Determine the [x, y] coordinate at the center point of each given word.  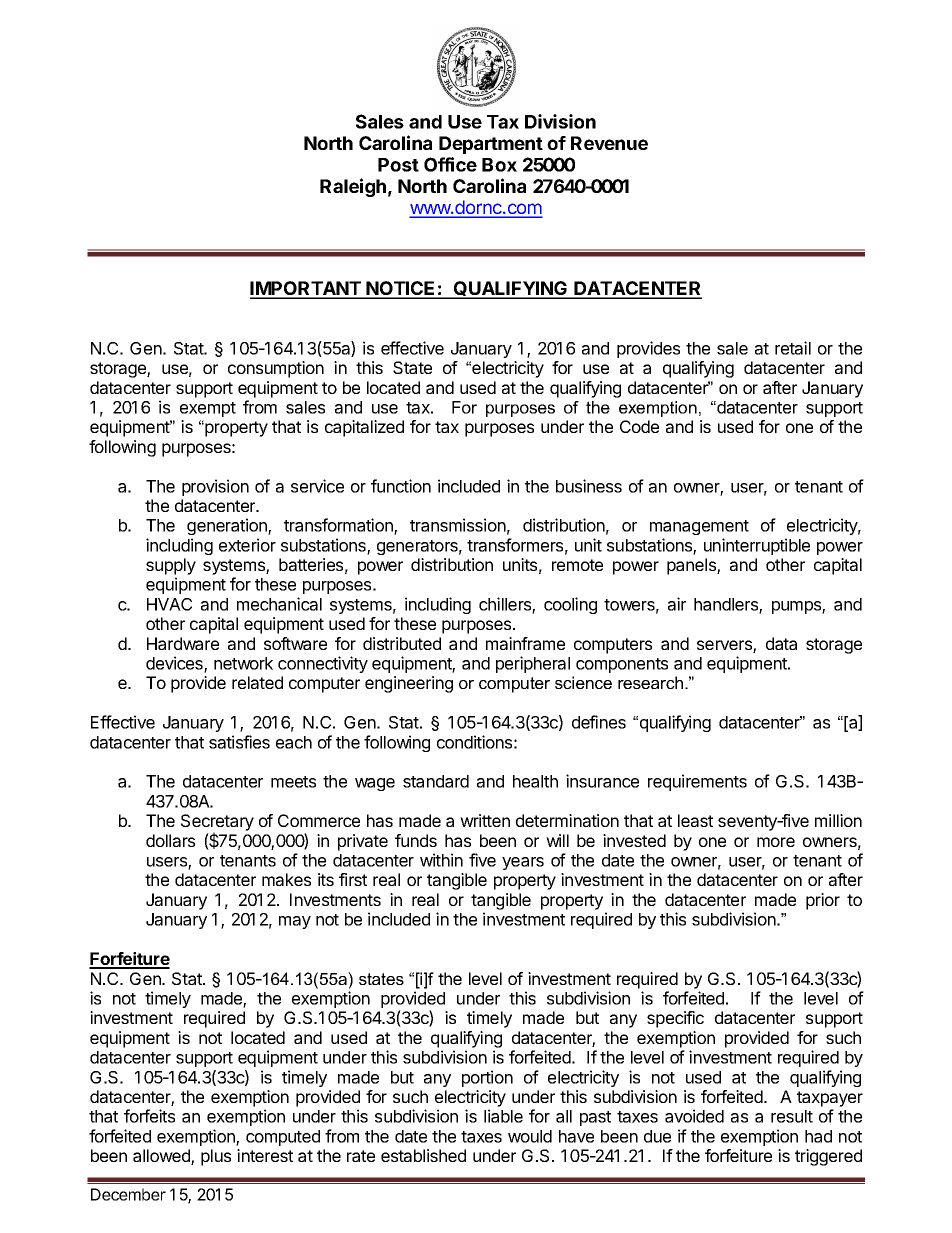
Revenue [609, 143]
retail [793, 348]
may [295, 922]
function [401, 486]
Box [499, 165]
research [650, 682]
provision [215, 487]
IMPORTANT [306, 289]
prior [823, 901]
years [523, 863]
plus [216, 1157]
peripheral [533, 664]
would [530, 1136]
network [243, 663]
